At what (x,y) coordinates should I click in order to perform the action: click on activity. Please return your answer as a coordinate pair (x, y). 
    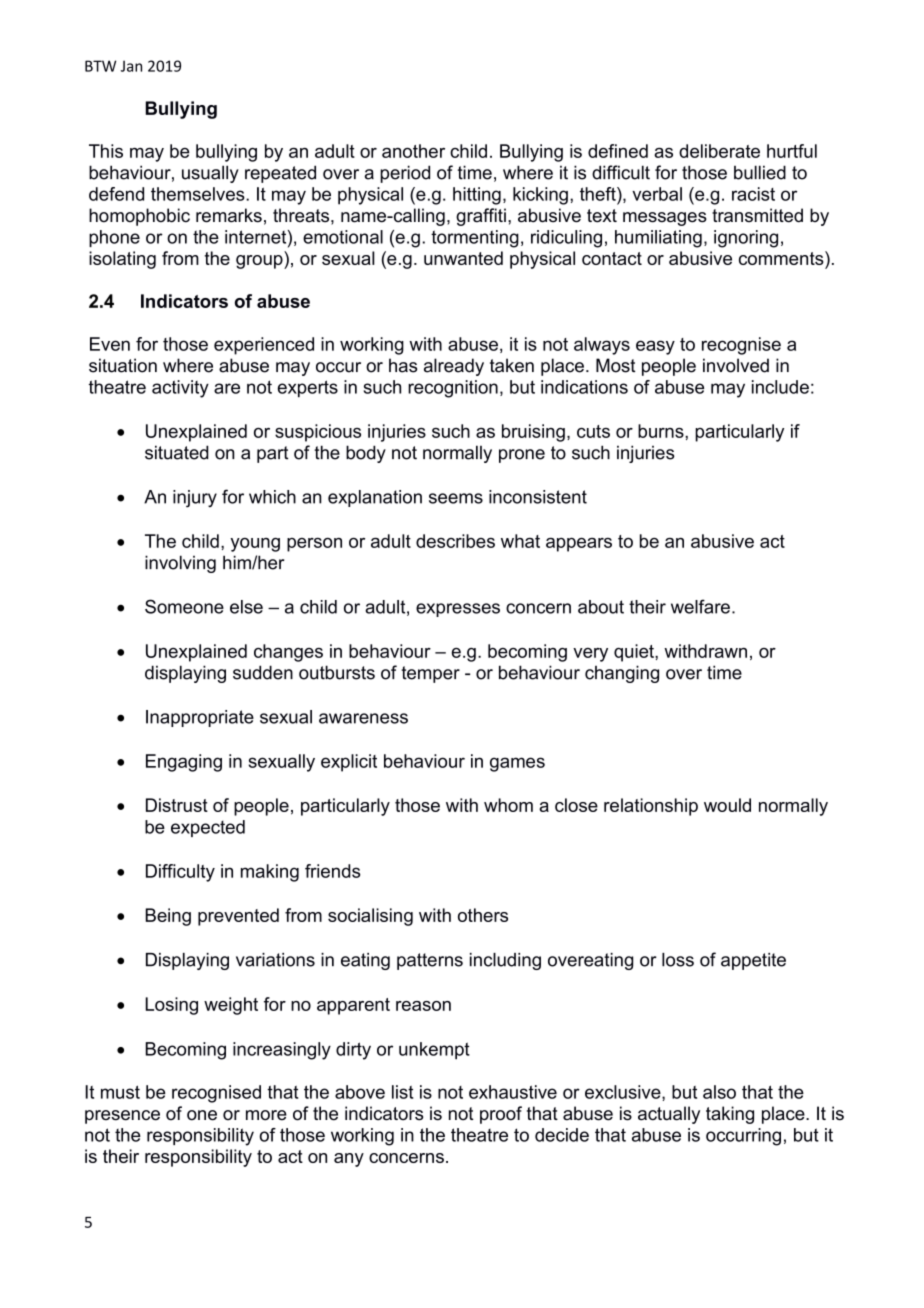
    Looking at the image, I should click on (180, 389).
